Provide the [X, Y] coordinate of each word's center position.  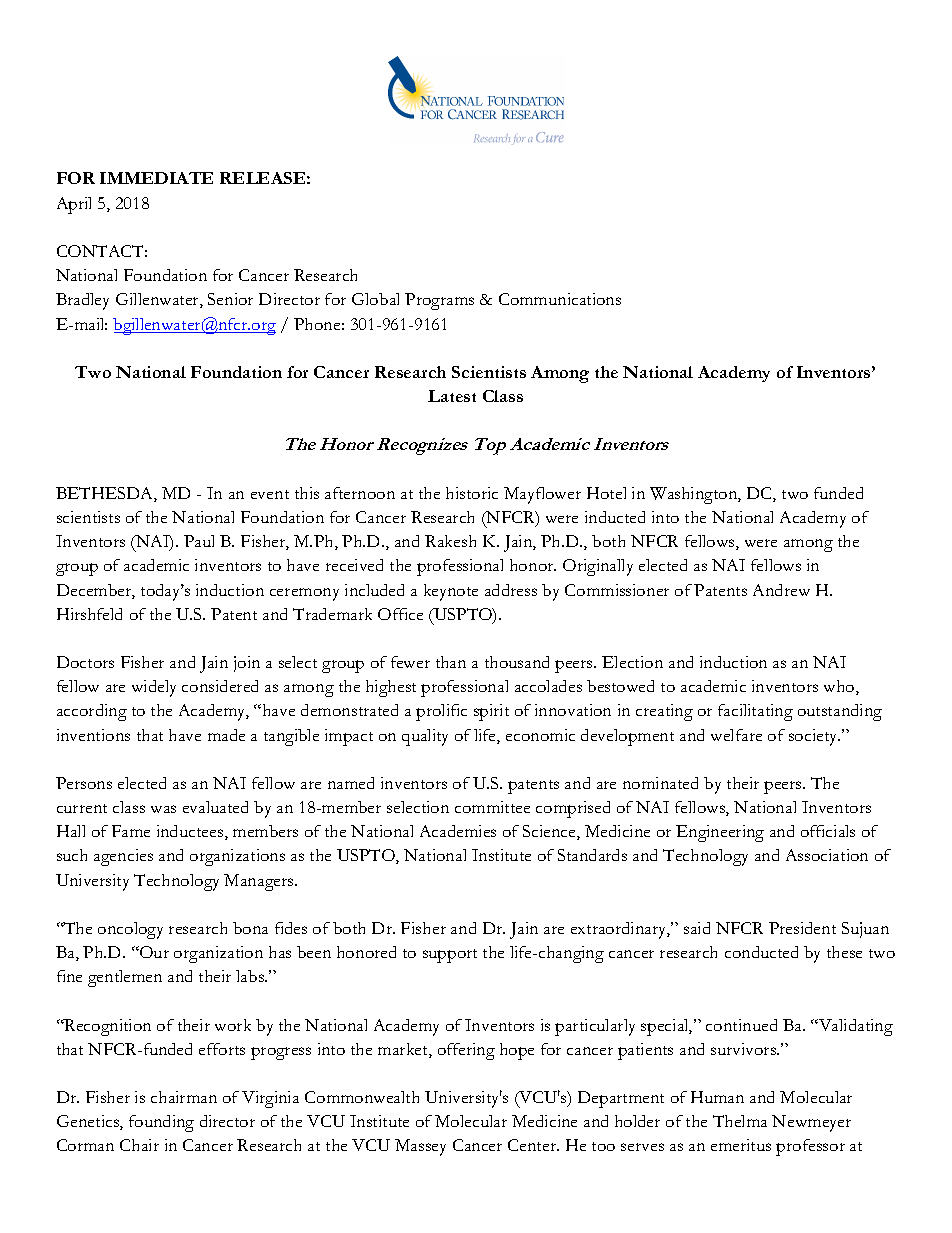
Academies [458, 831]
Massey [420, 1147]
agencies [123, 857]
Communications [560, 299]
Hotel [606, 493]
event [270, 494]
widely [154, 688]
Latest [452, 396]
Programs [439, 301]
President [802, 928]
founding [161, 1123]
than [451, 662]
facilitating [755, 712]
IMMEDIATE [156, 178]
